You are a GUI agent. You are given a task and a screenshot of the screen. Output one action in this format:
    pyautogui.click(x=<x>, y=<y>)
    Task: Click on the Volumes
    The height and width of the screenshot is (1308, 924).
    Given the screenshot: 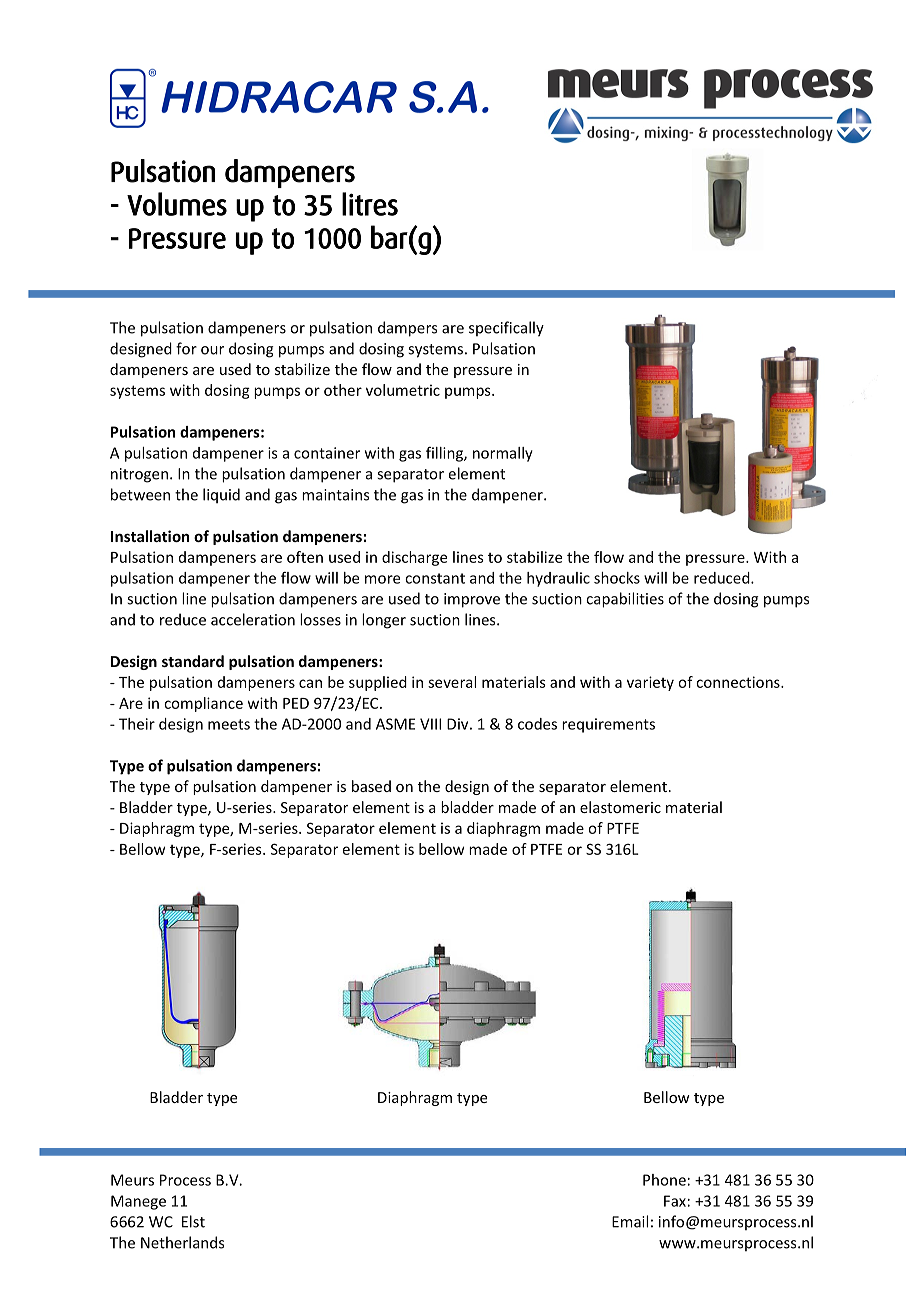 What is the action you would take?
    pyautogui.click(x=177, y=204)
